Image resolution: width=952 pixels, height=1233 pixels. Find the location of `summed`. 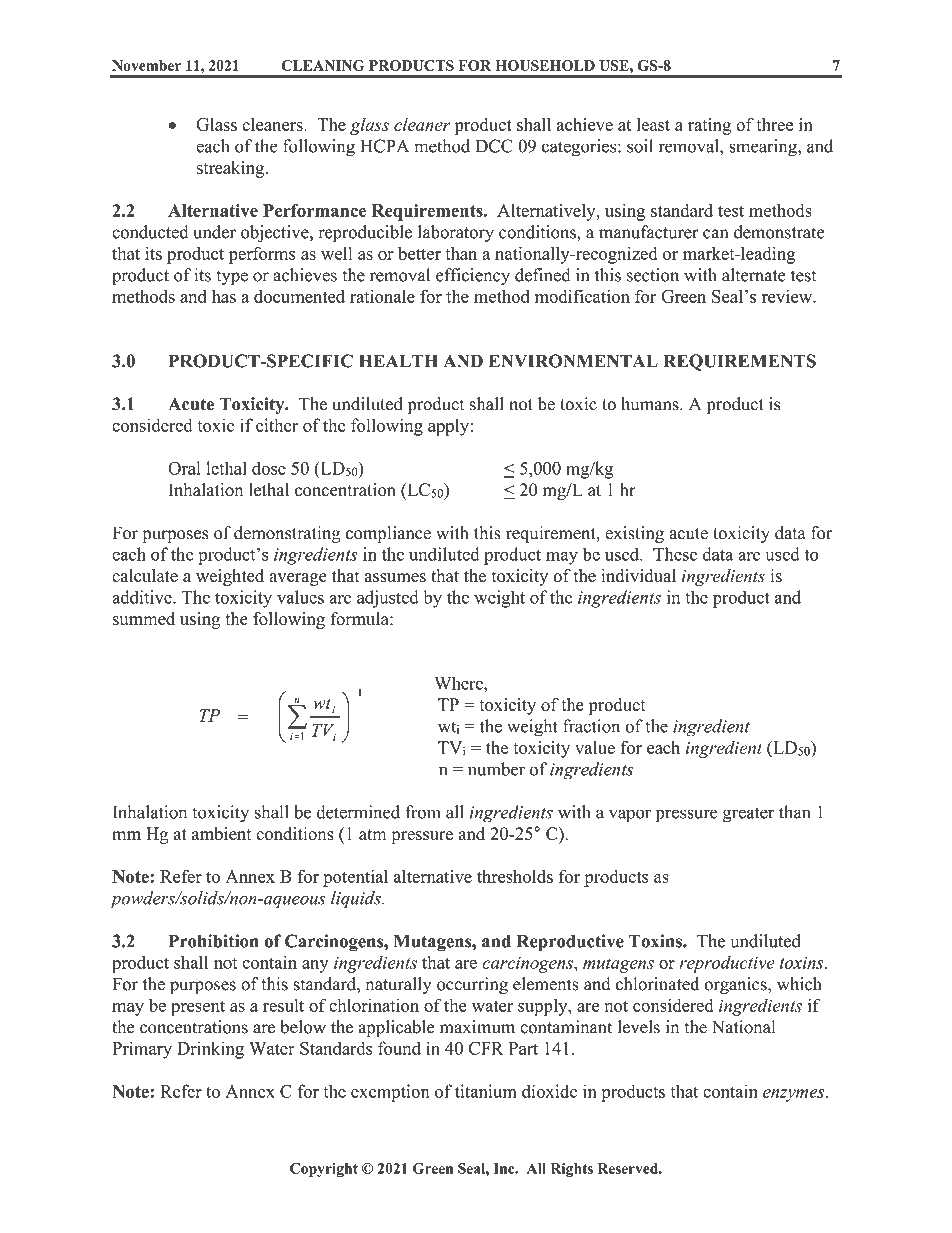

summed is located at coordinates (144, 619).
